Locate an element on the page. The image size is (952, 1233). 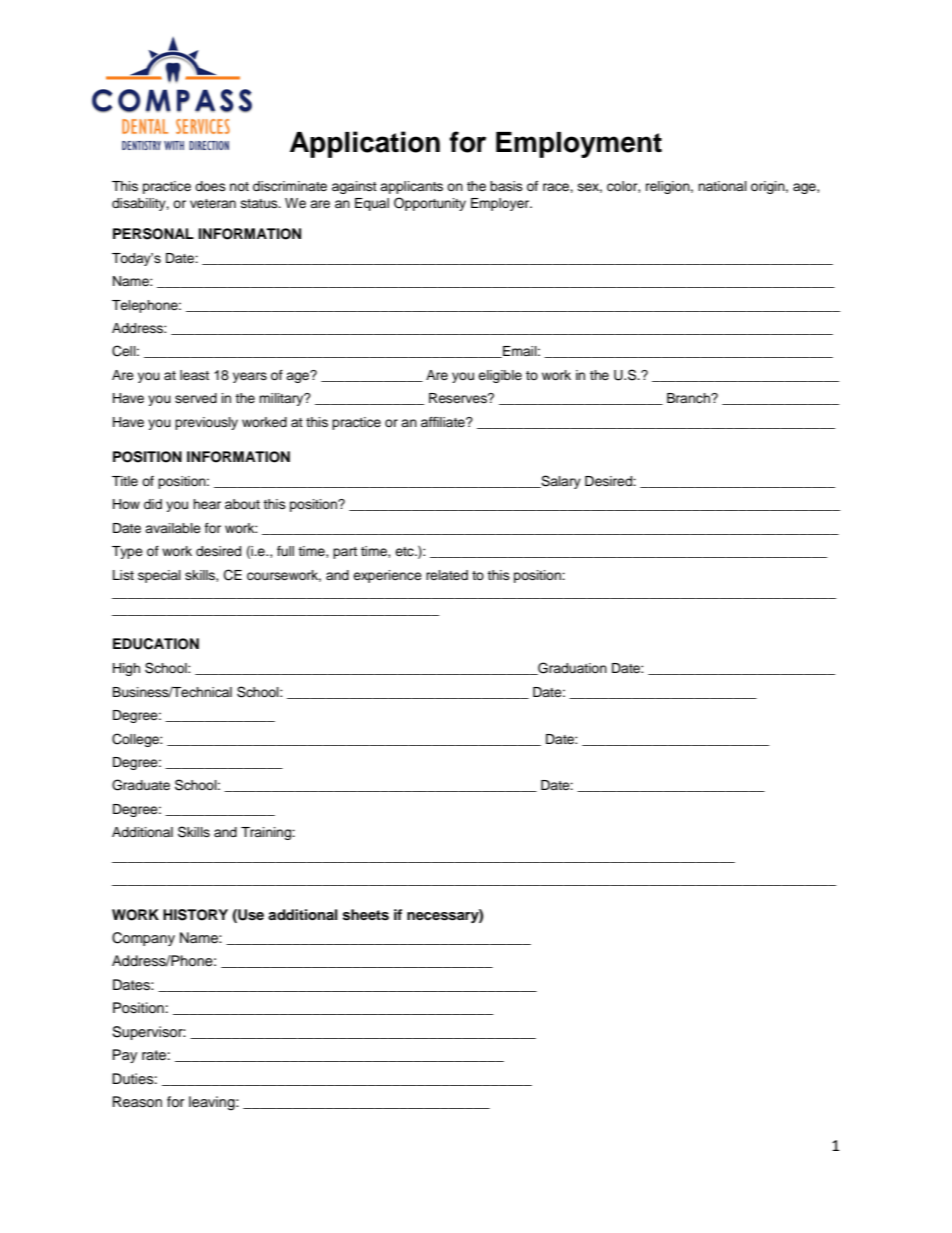
national is located at coordinates (722, 186).
